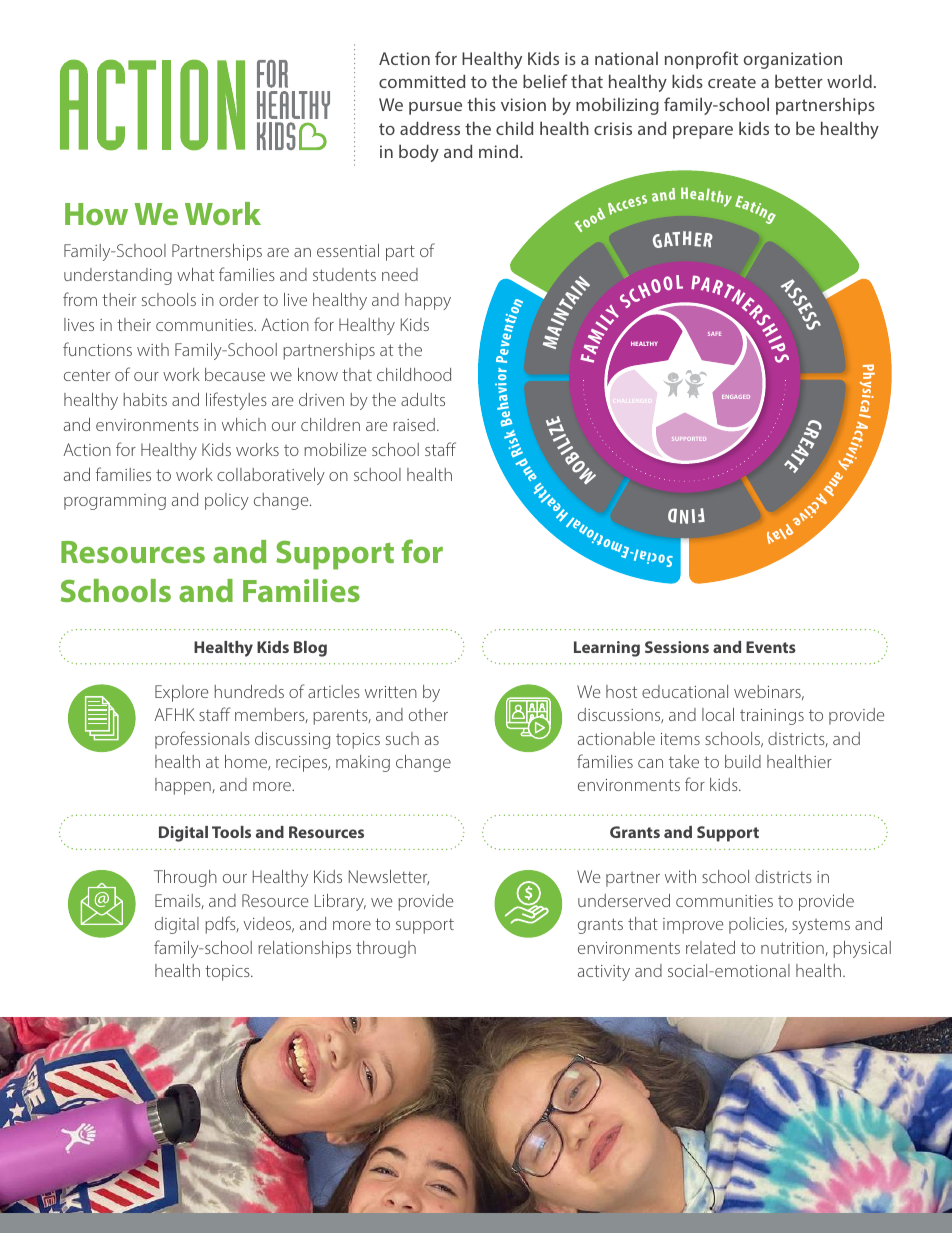  I want to click on relationships, so click(304, 949).
